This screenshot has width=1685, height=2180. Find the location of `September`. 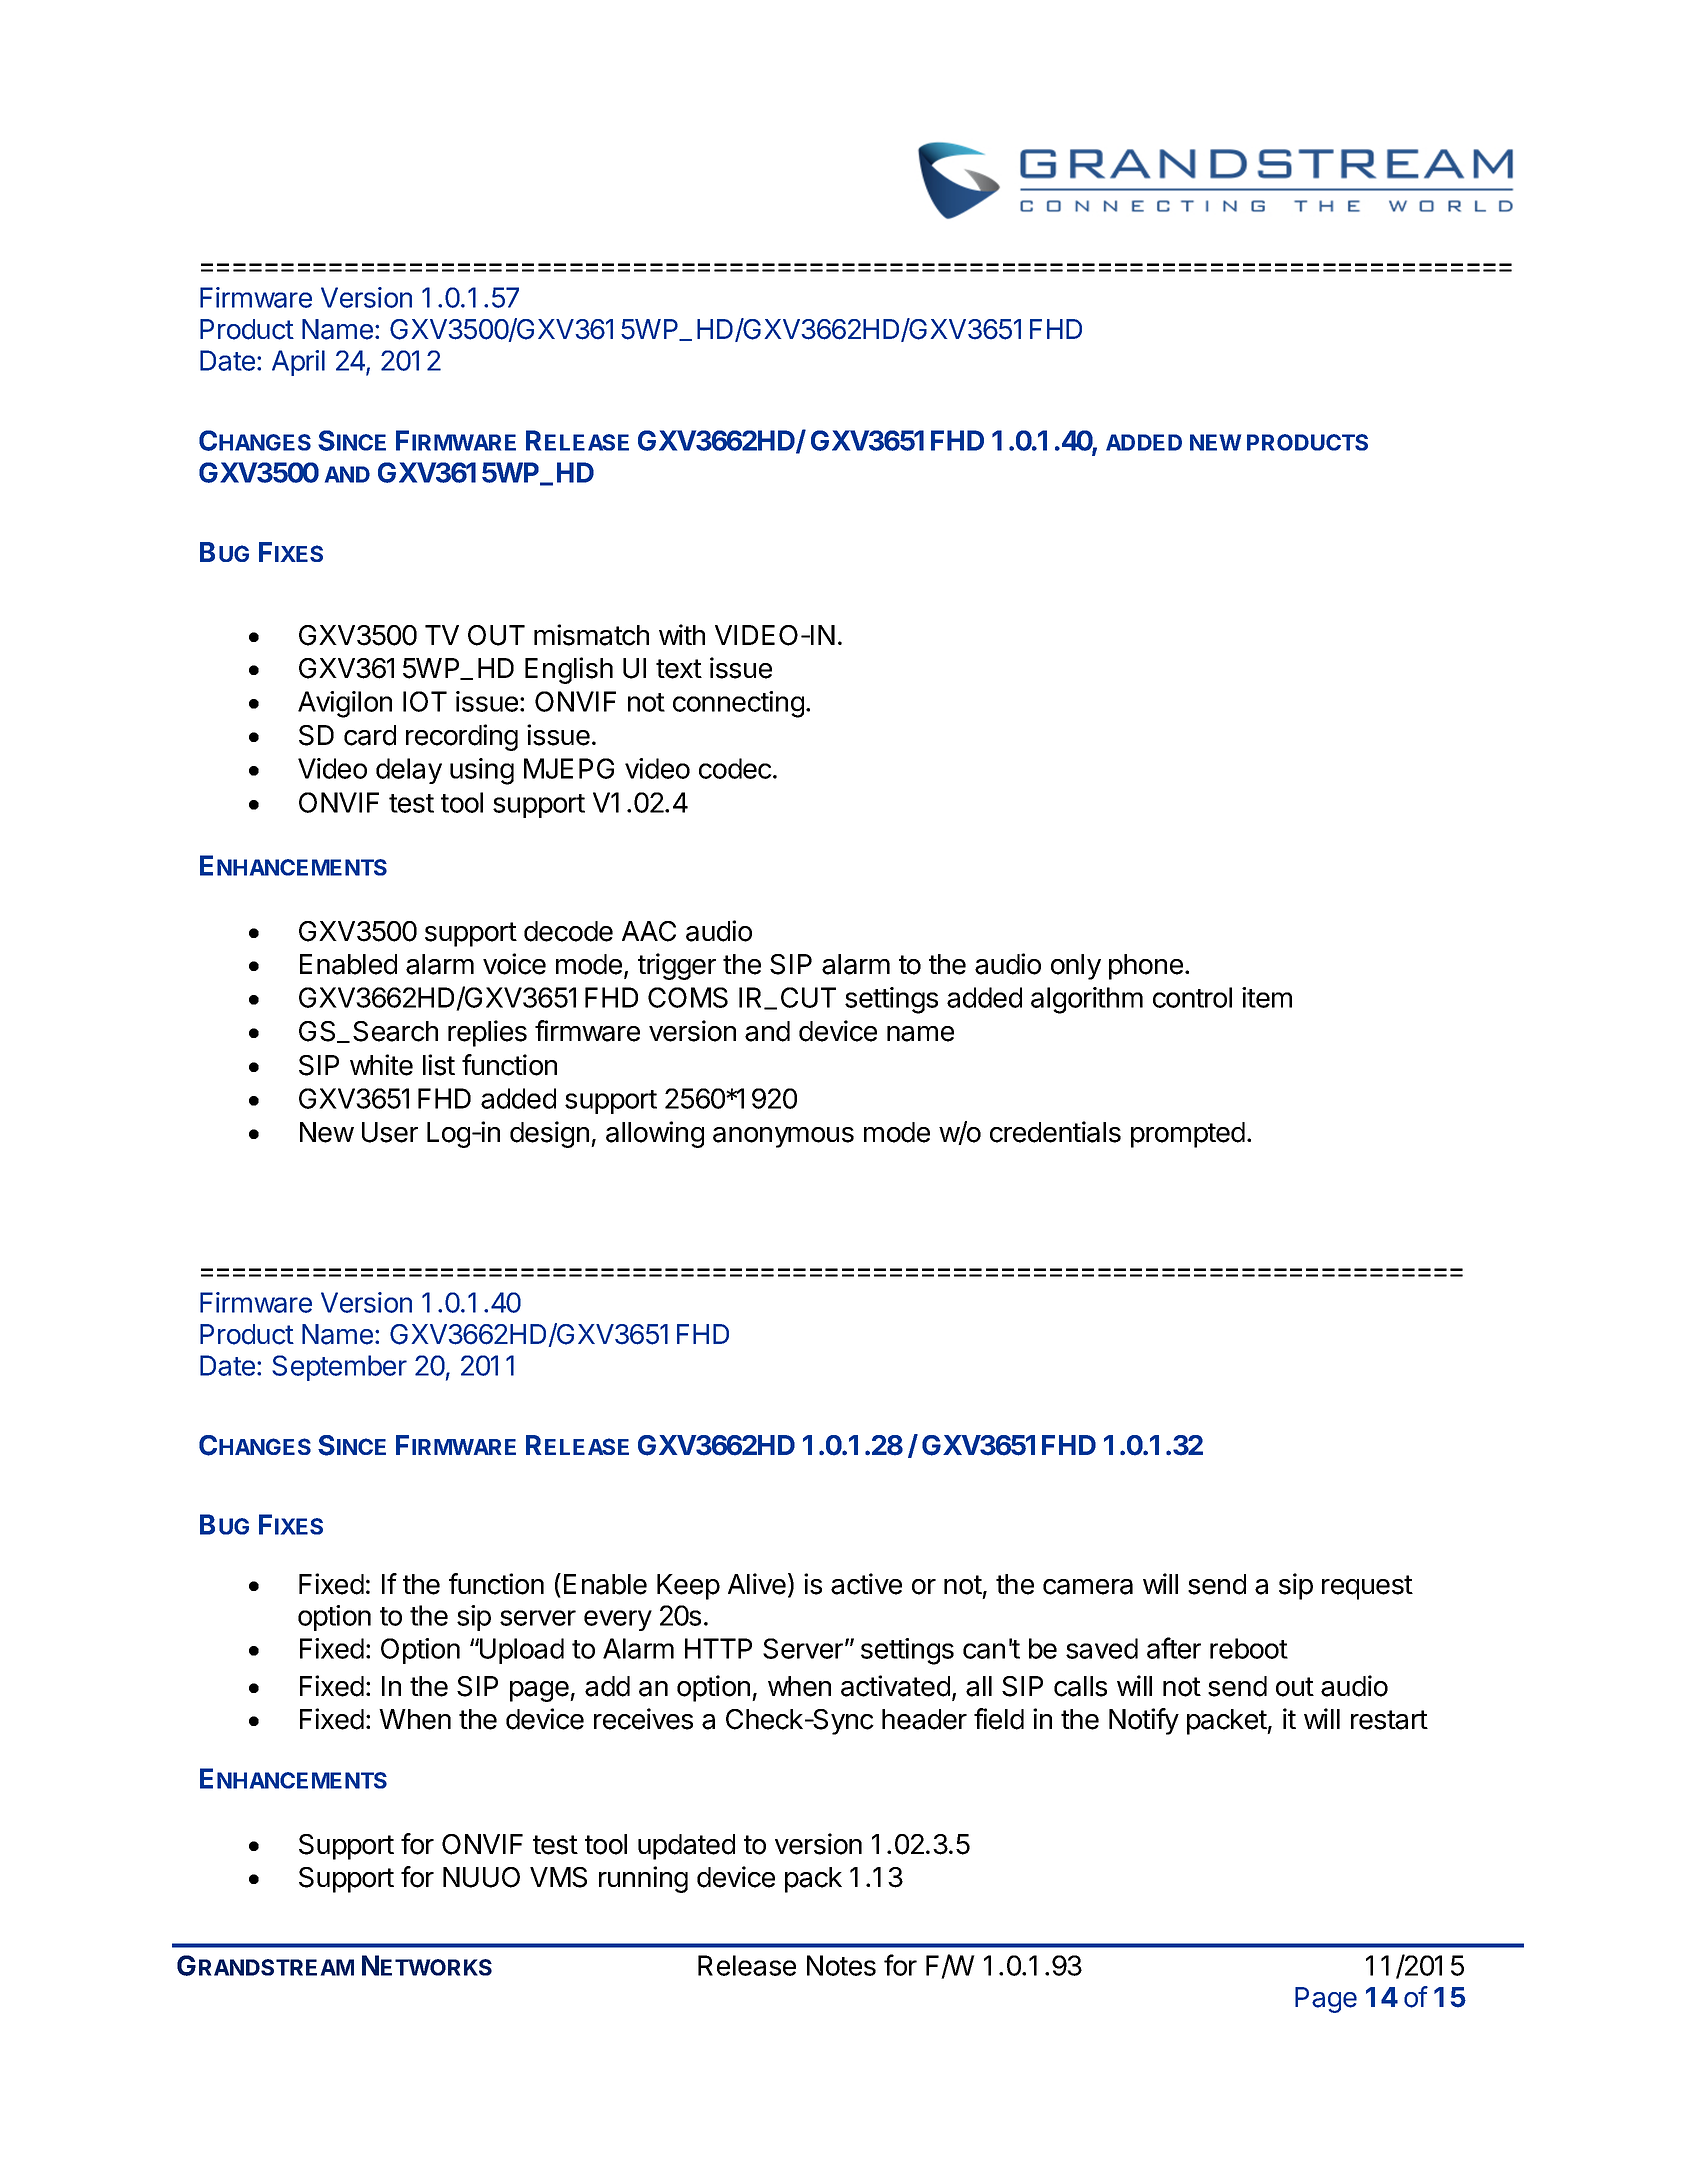

September is located at coordinates (339, 1368).
